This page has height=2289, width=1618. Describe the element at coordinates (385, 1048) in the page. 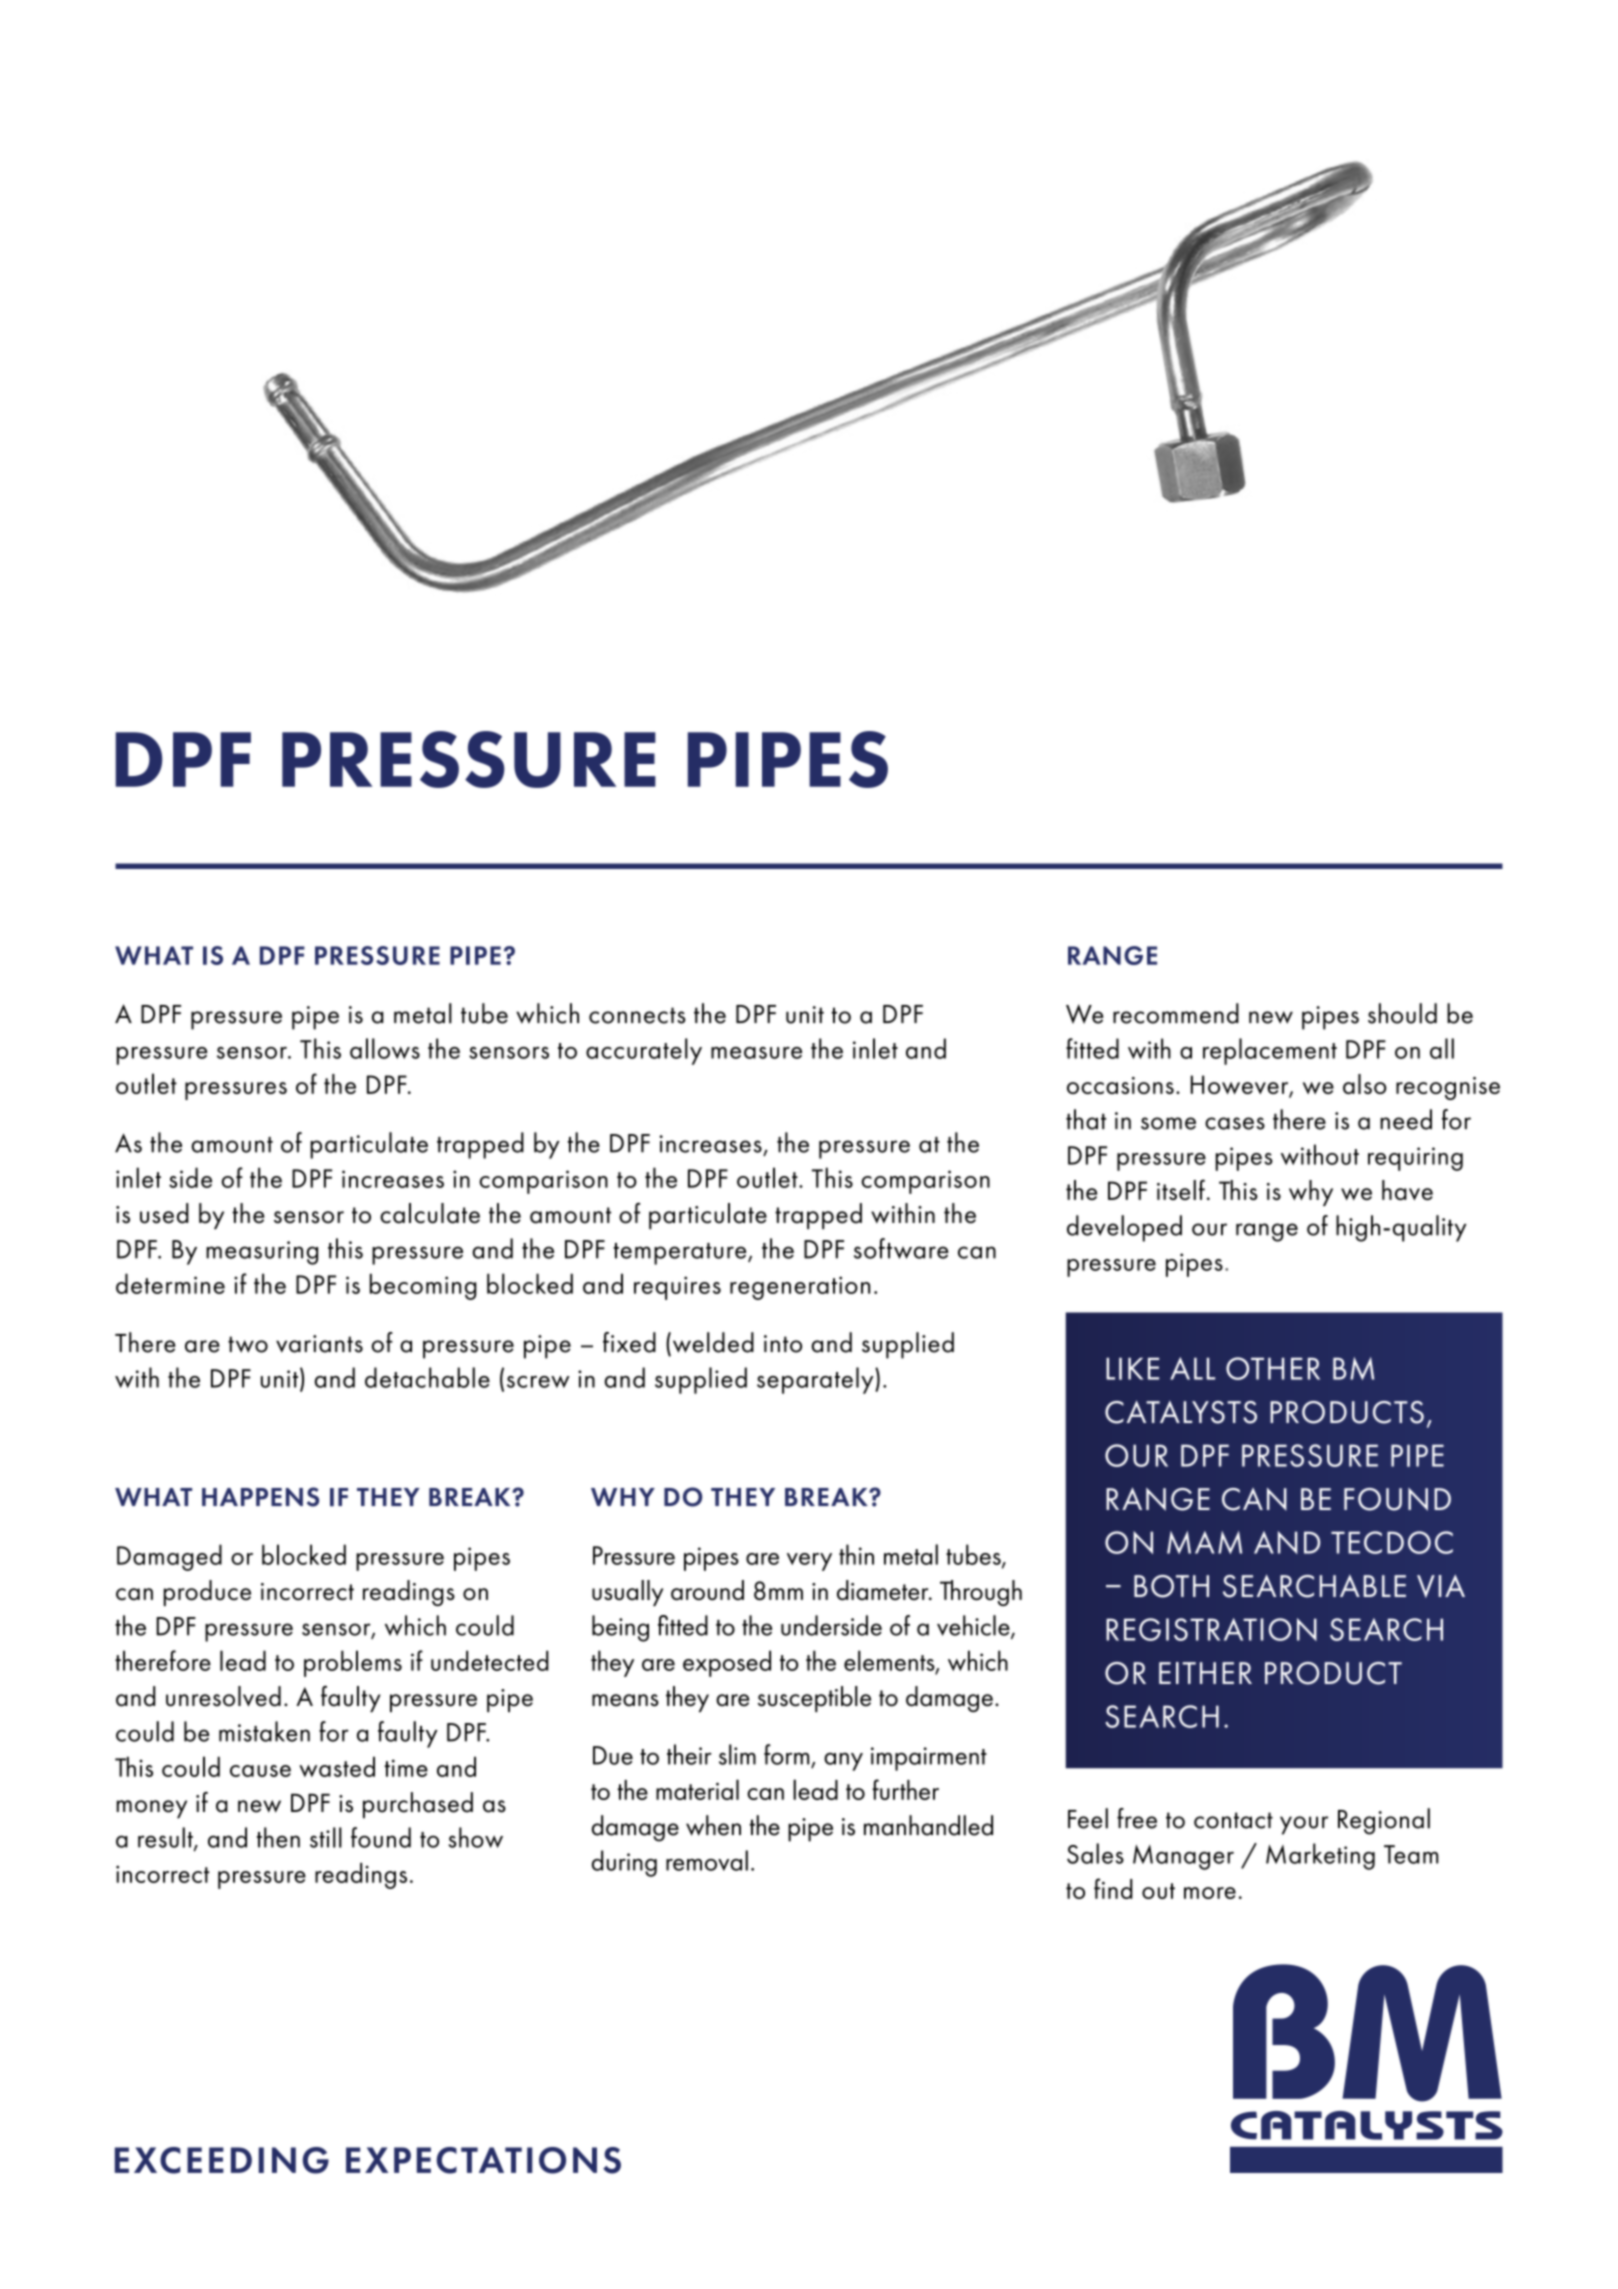

I see `allows` at that location.
